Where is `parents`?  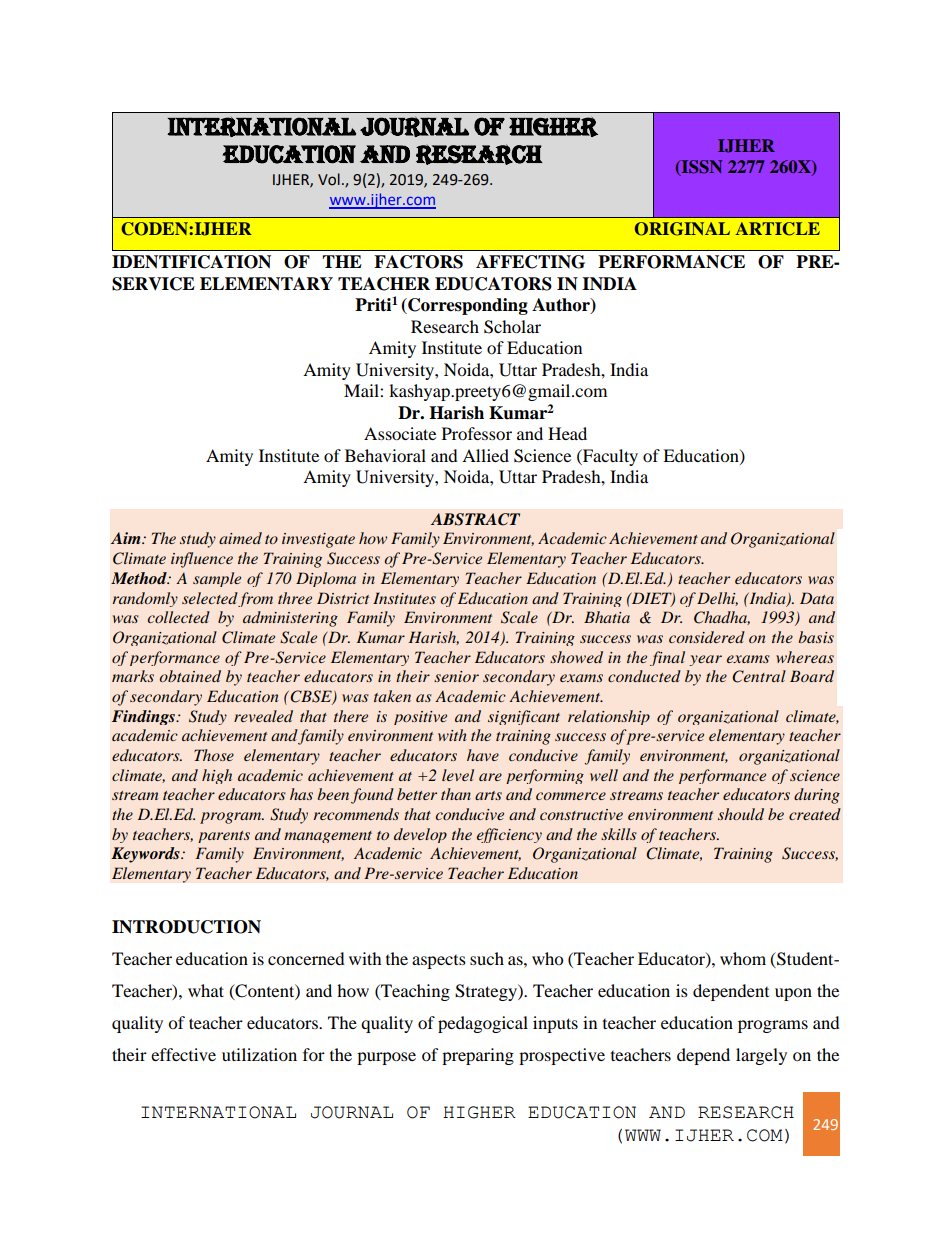
parents is located at coordinates (224, 837).
